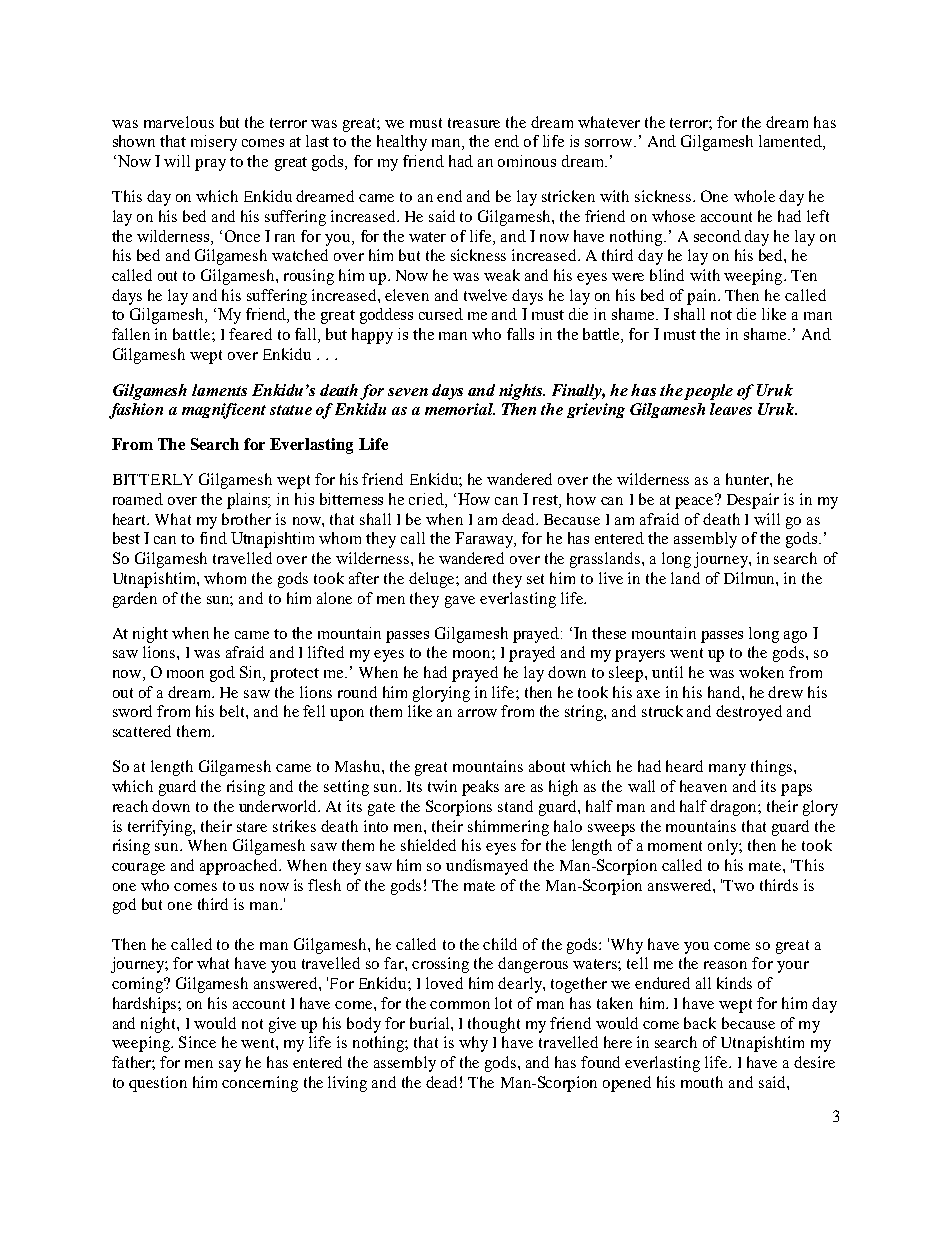  I want to click on moment, so click(675, 846).
